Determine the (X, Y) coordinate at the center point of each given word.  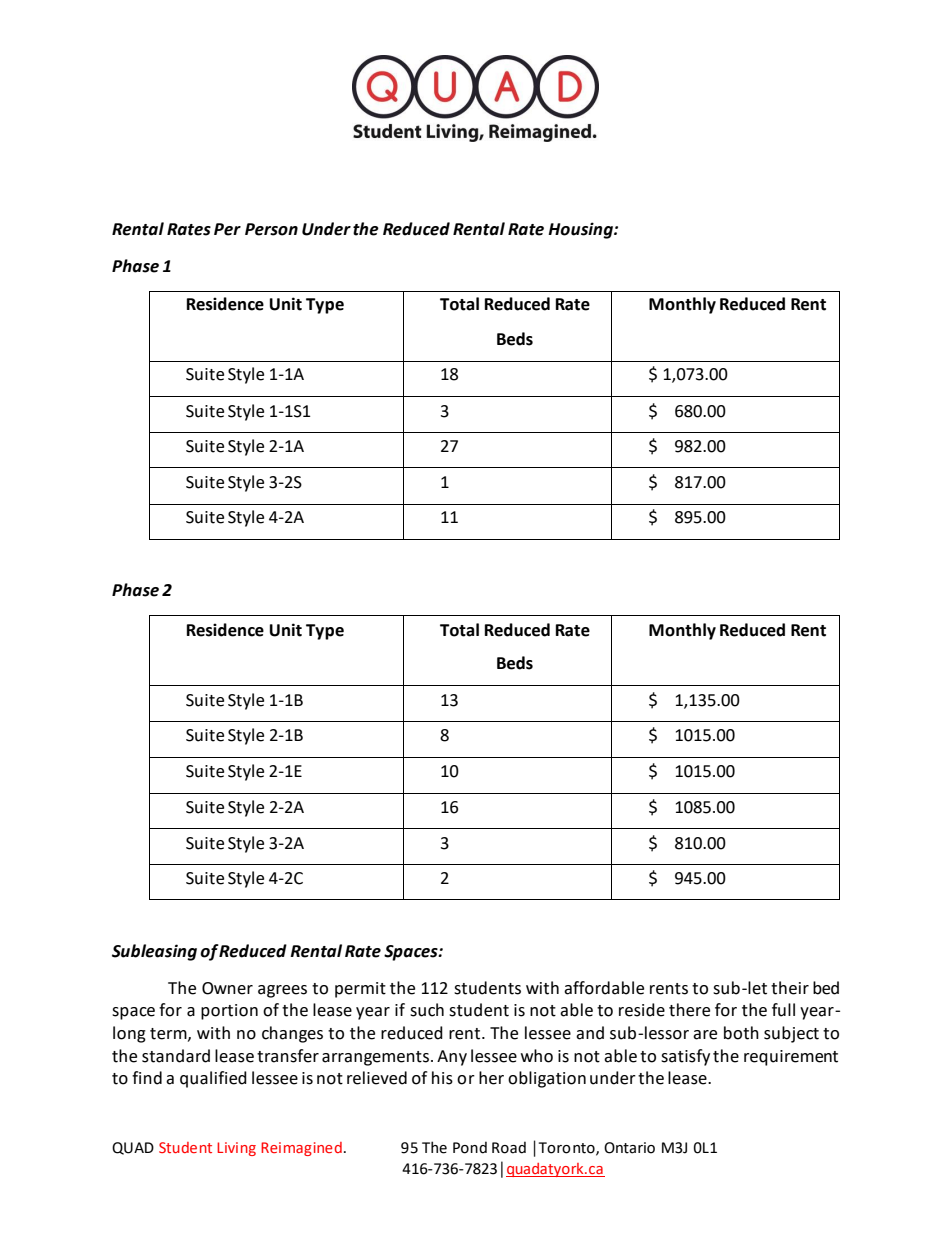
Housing (581, 230)
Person (271, 229)
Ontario (629, 1148)
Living (236, 1149)
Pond (470, 1147)
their (790, 988)
